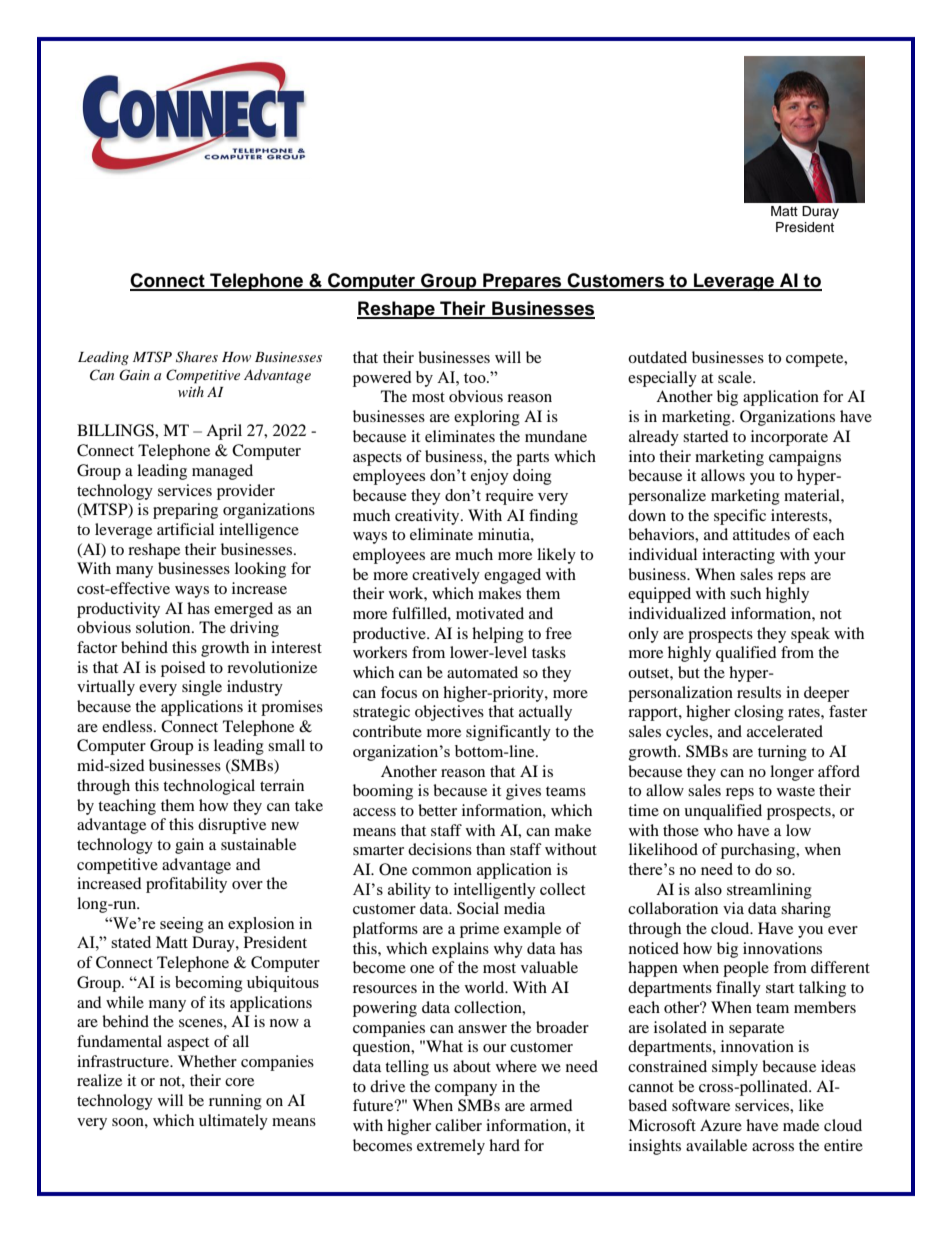 The height and width of the document is (1233, 952). I want to click on Shares, so click(197, 357).
